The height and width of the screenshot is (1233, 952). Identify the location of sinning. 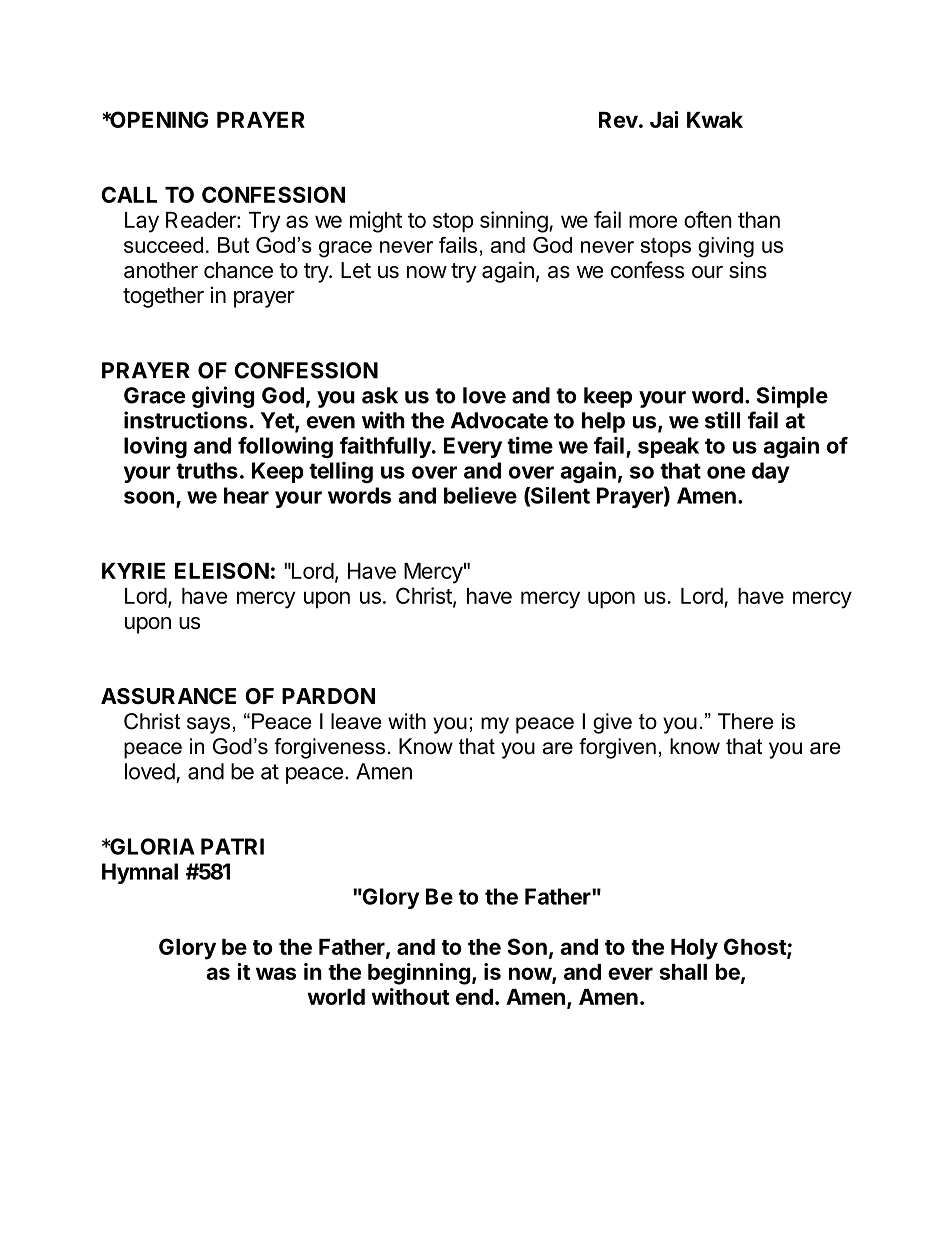
(514, 222).
